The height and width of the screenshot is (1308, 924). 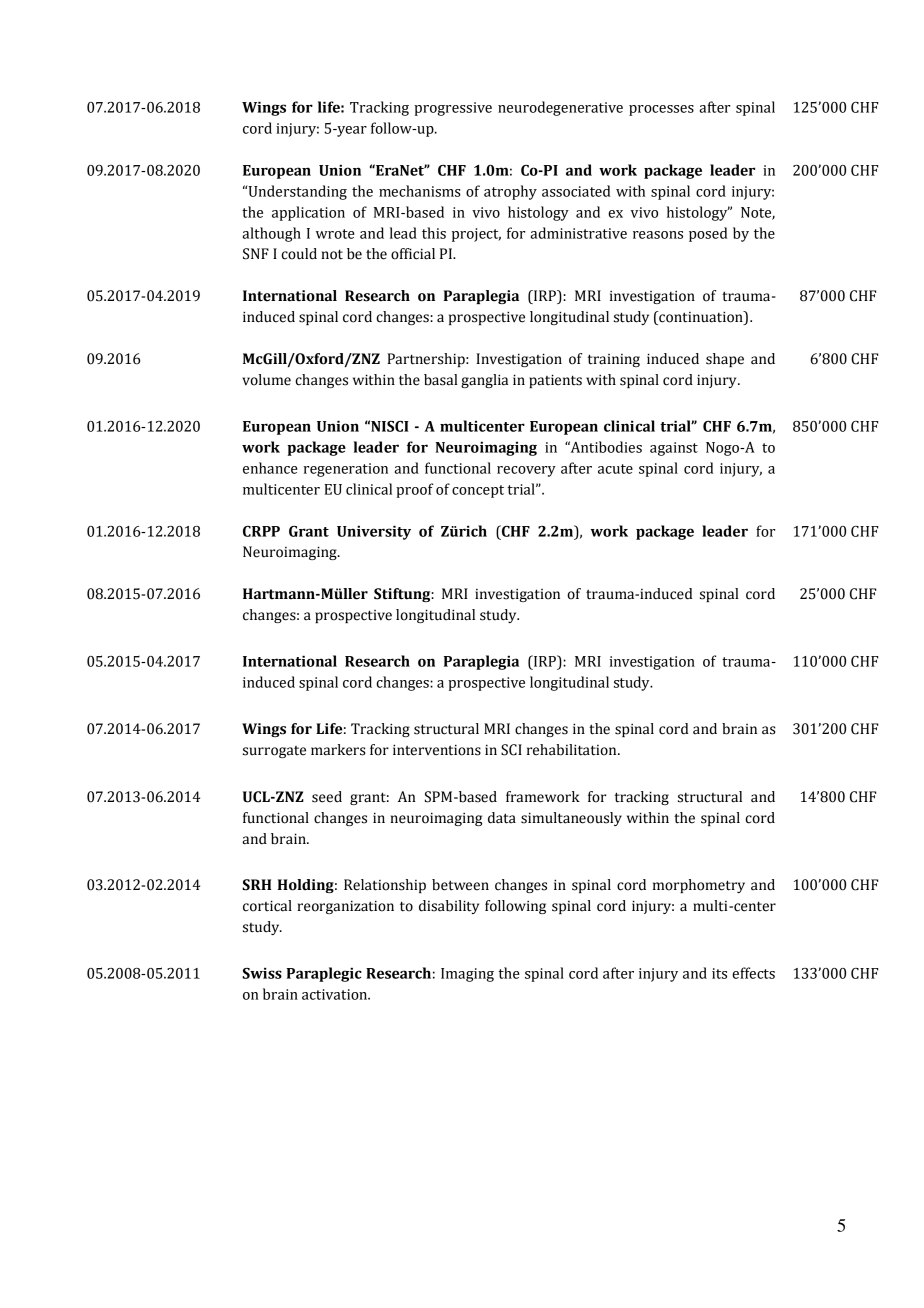 I want to click on volume, so click(x=266, y=380).
